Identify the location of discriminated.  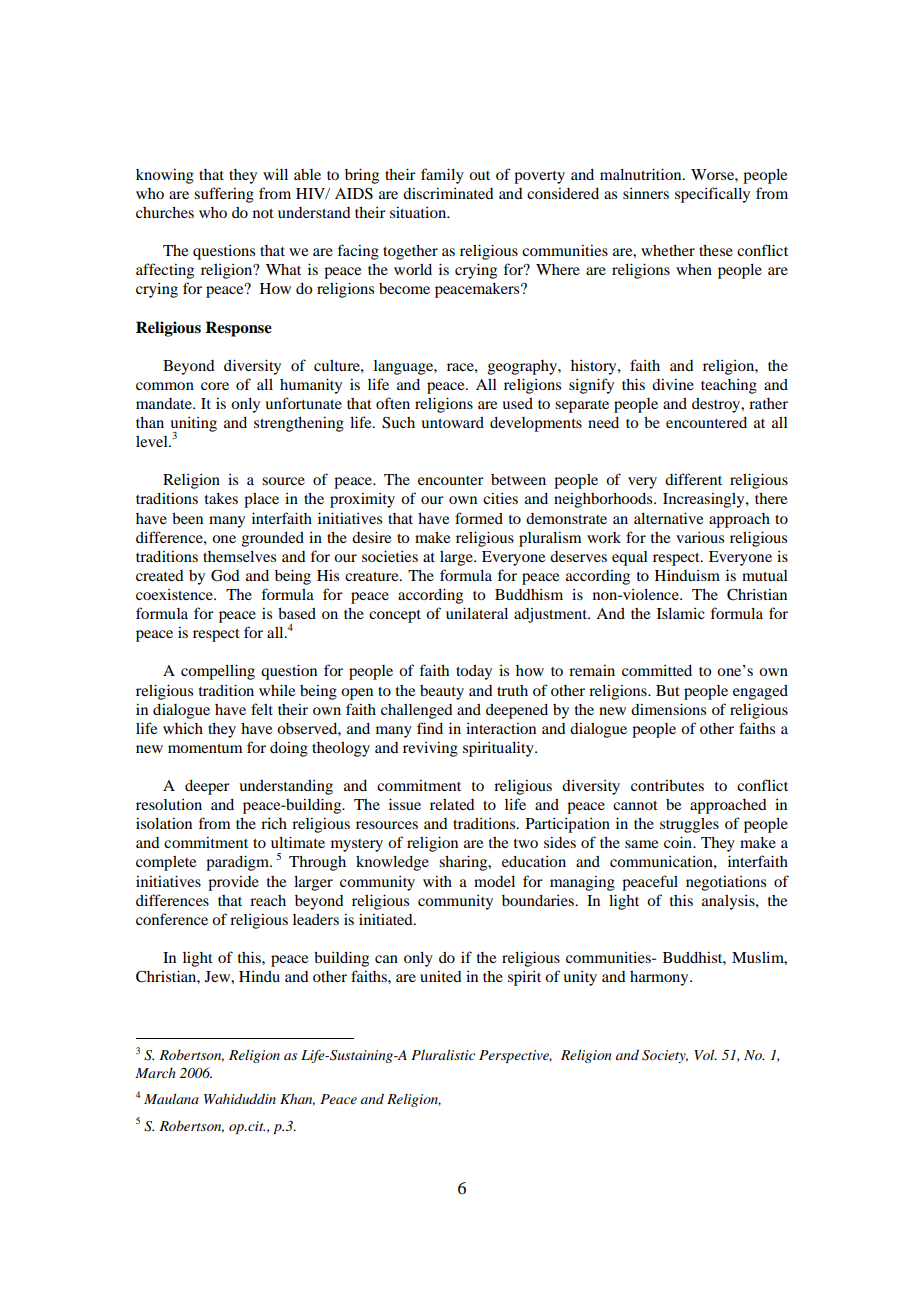
(448, 193).
